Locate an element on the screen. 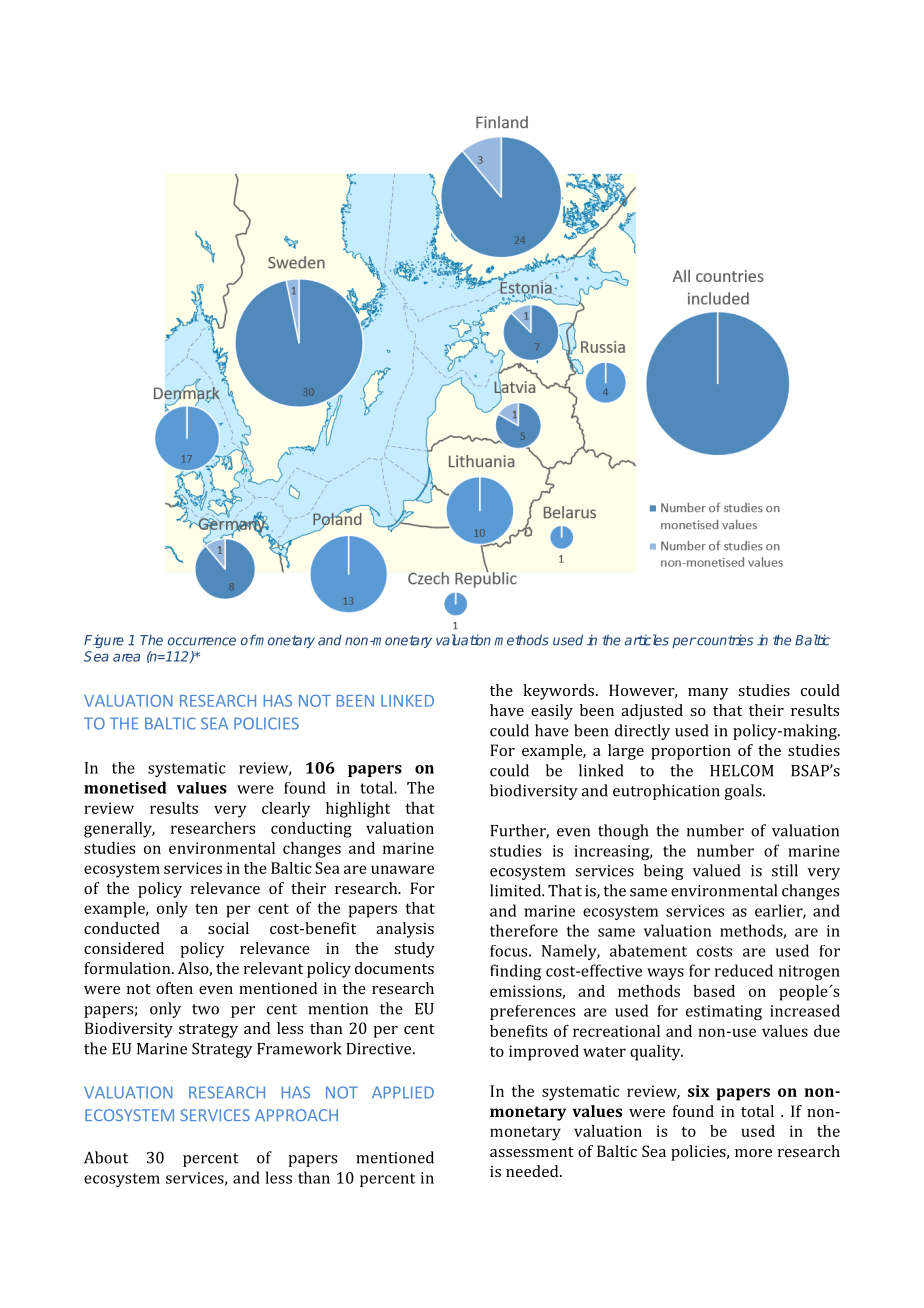  social is located at coordinates (228, 928).
